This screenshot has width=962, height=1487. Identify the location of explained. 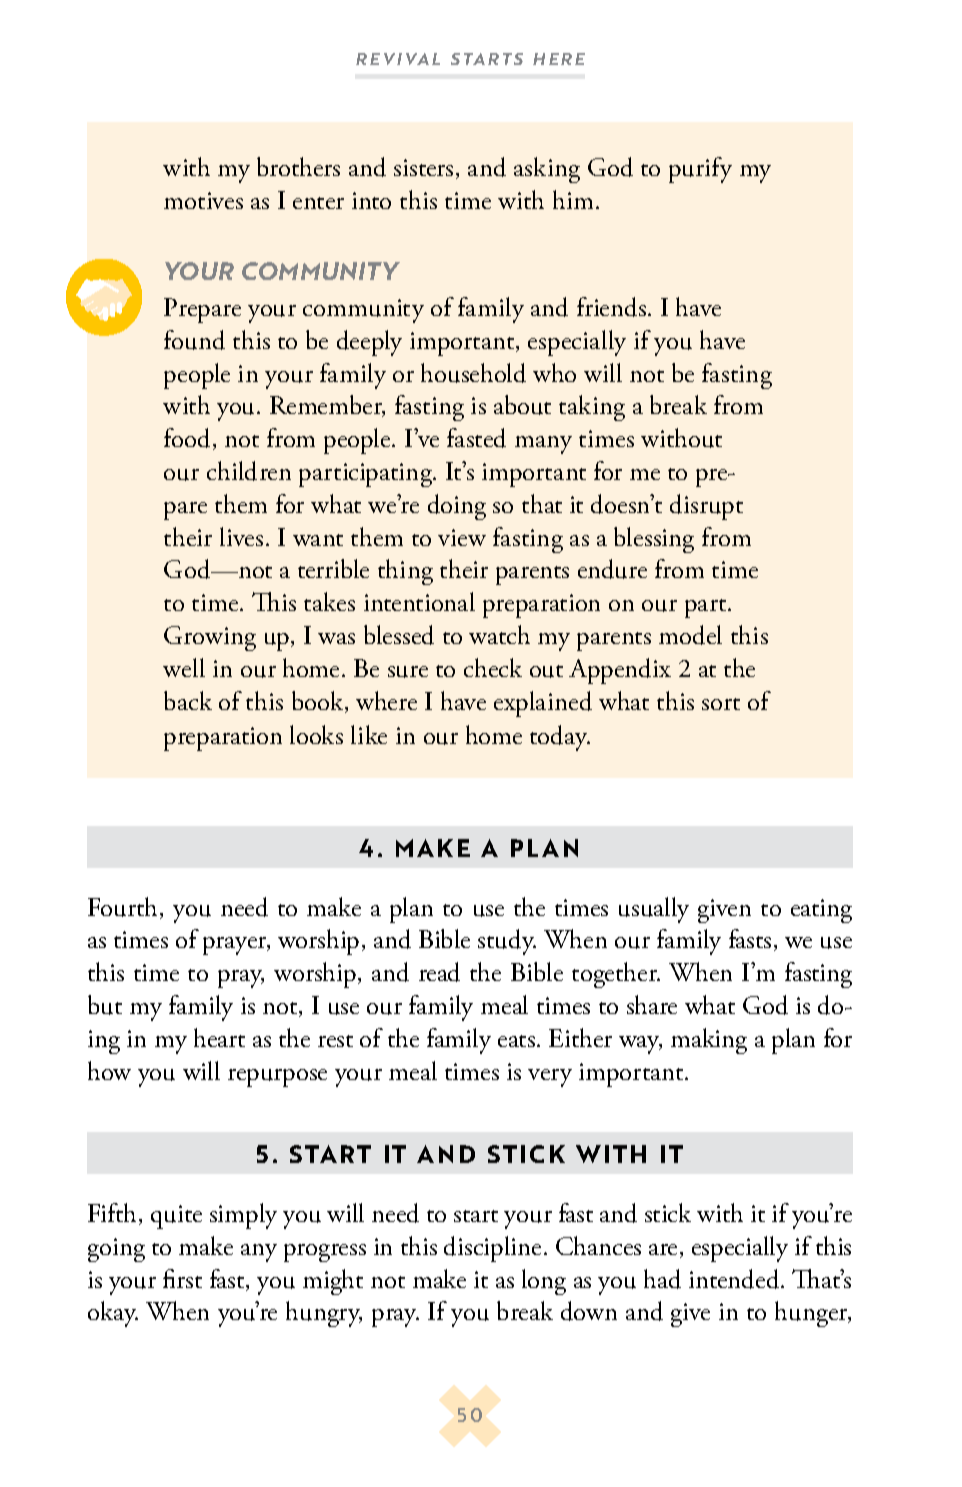
(543, 704).
